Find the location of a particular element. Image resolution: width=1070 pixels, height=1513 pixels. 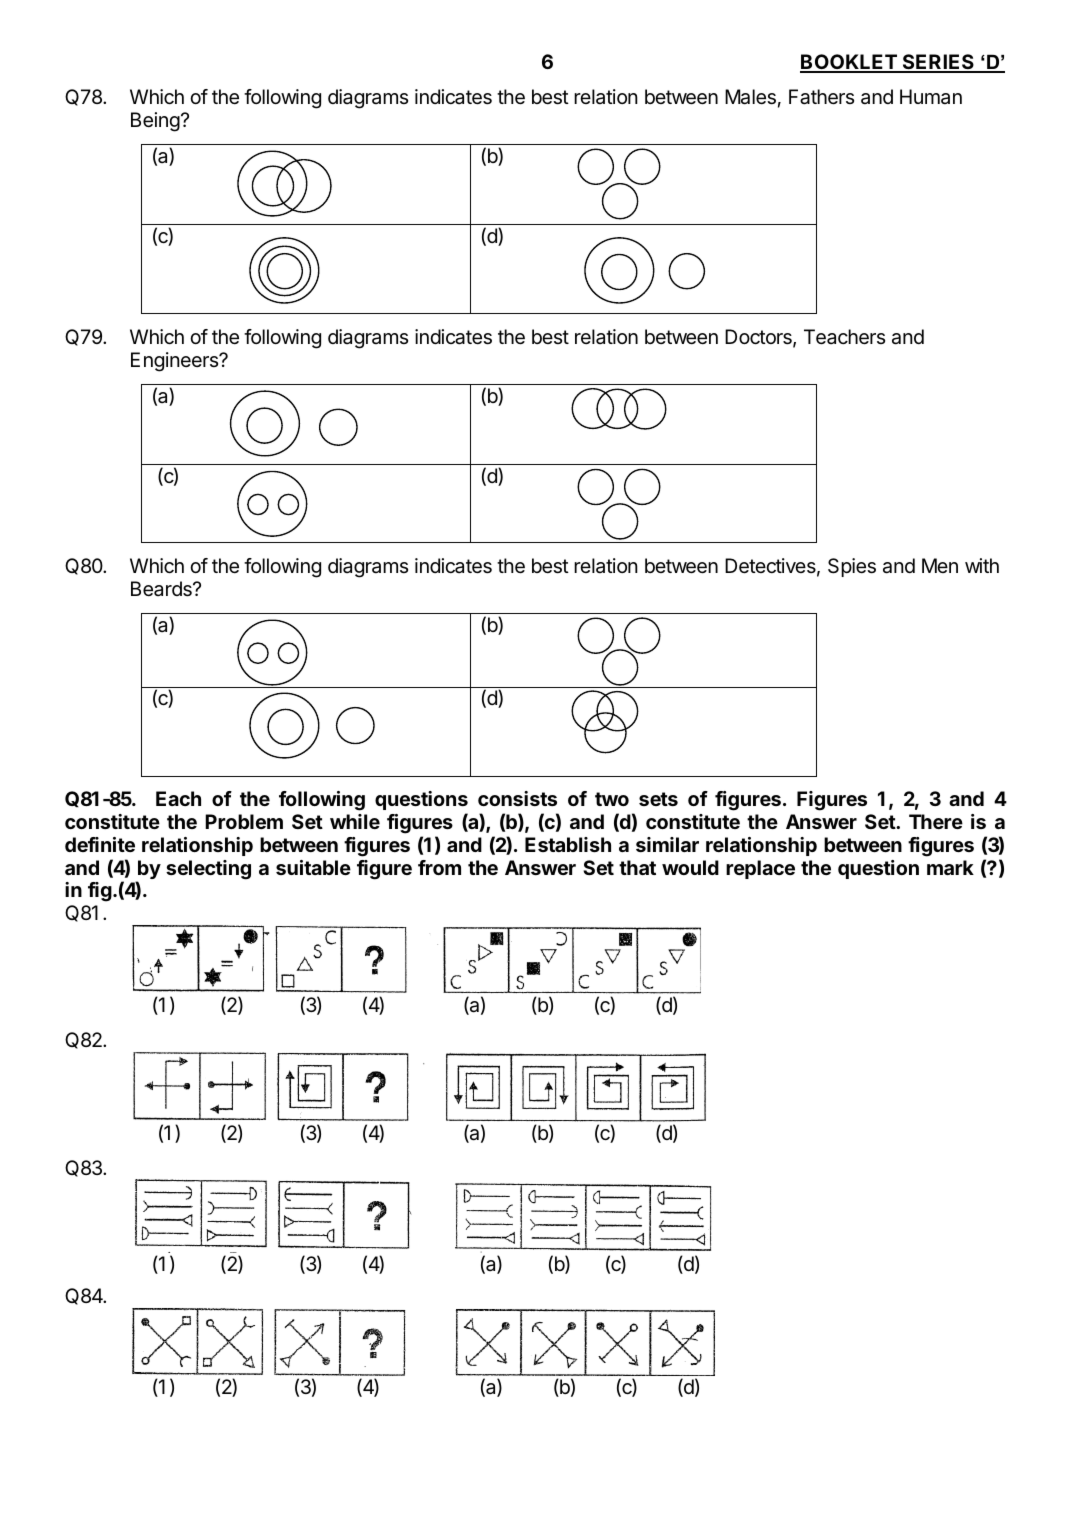

Men is located at coordinates (940, 565).
